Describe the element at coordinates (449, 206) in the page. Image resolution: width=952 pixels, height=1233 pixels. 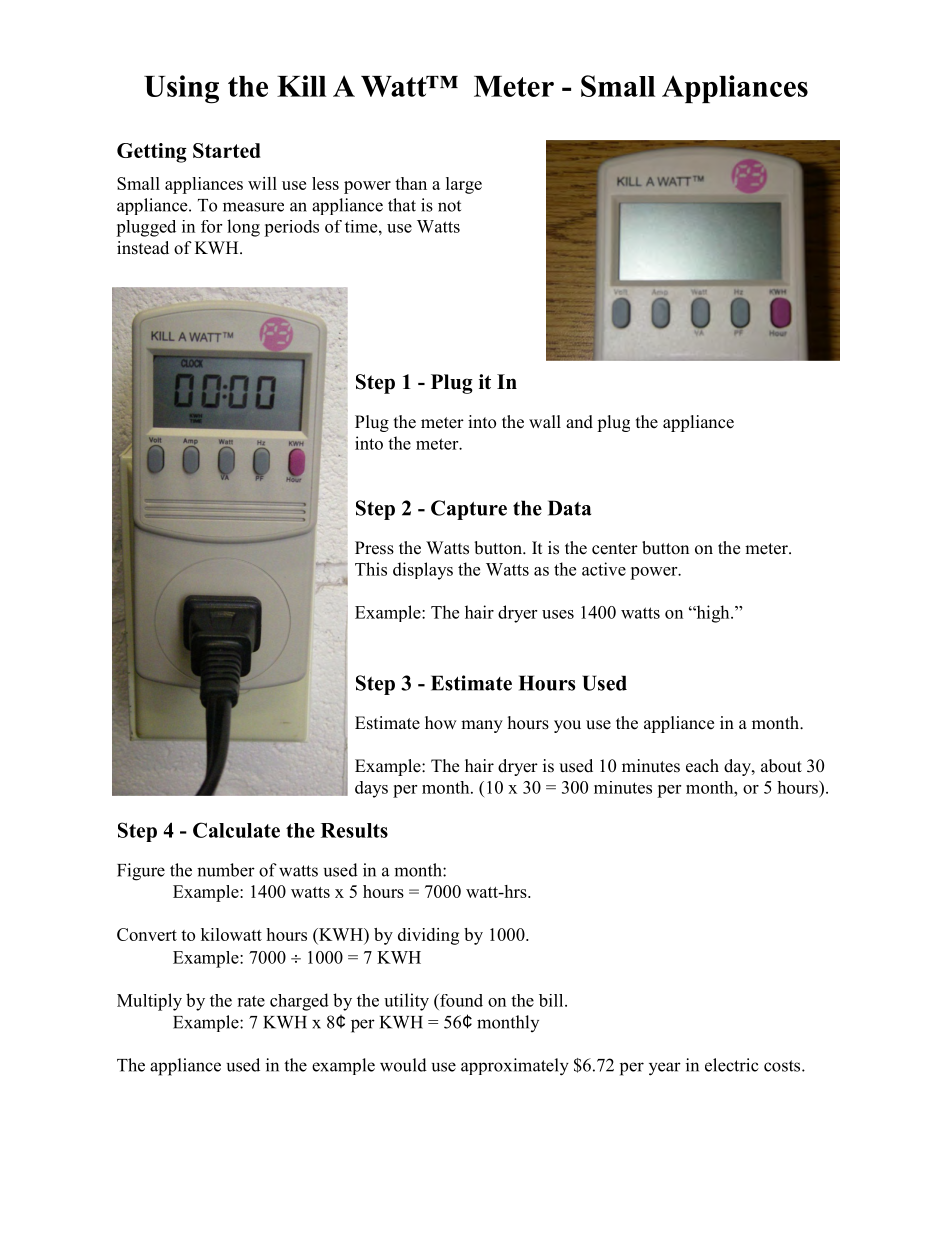
I see `not` at that location.
